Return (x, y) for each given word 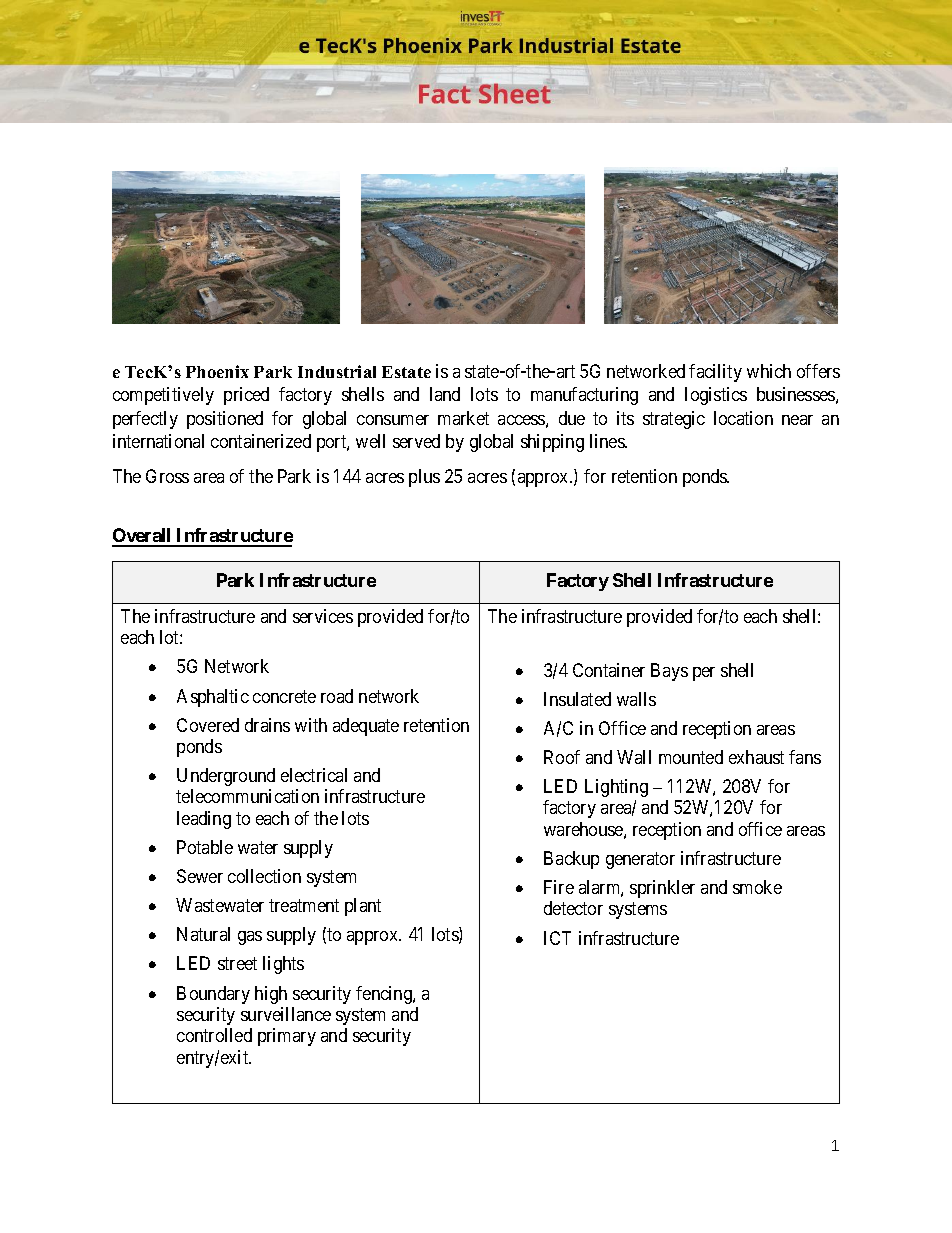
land (445, 394)
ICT (557, 938)
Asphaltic (213, 698)
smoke (757, 887)
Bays (669, 672)
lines (608, 441)
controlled (214, 1035)
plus (424, 478)
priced (246, 396)
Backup (571, 860)
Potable (205, 847)
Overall (143, 537)
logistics (716, 396)
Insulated (577, 699)
